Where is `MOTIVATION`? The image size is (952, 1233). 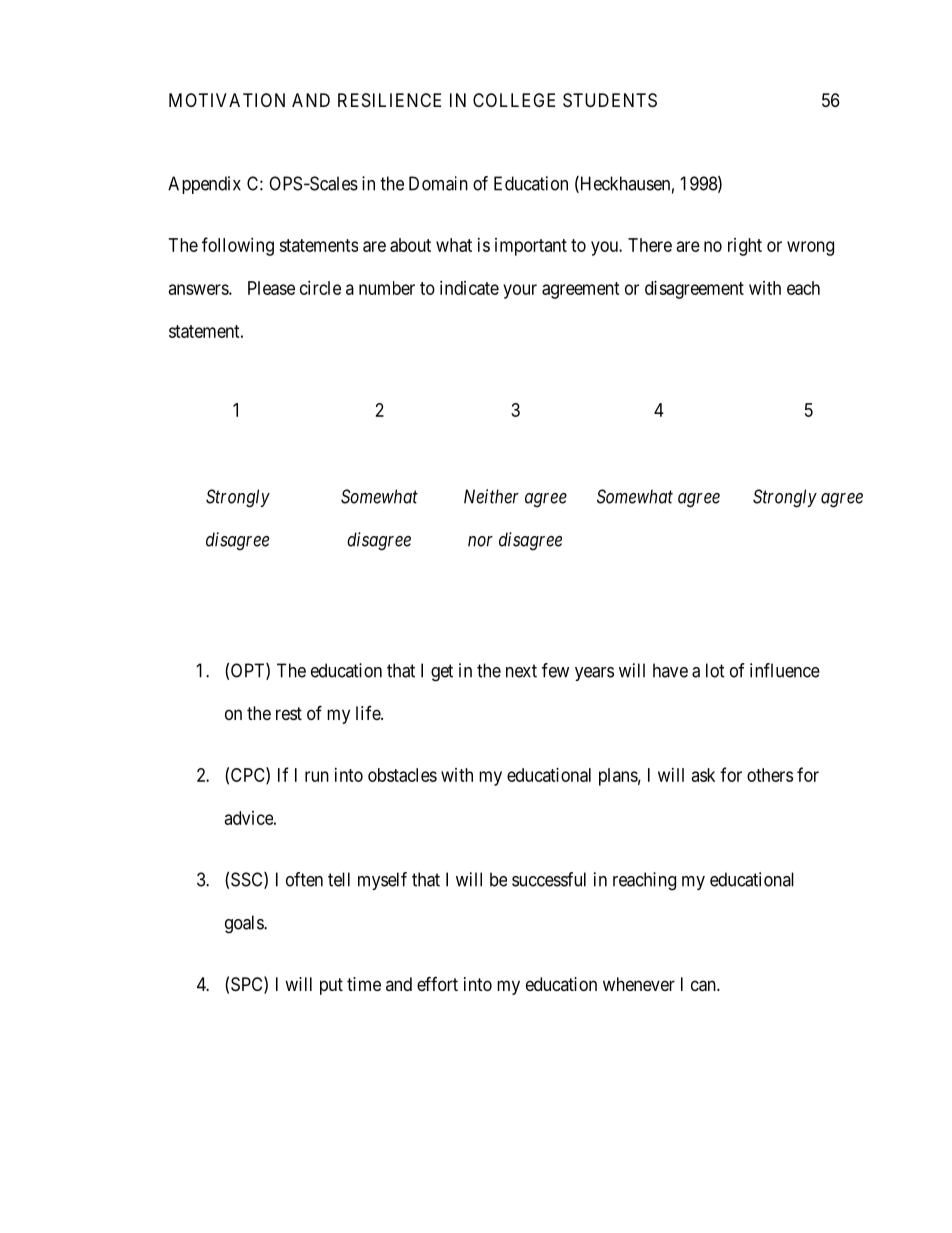 MOTIVATION is located at coordinates (227, 100).
